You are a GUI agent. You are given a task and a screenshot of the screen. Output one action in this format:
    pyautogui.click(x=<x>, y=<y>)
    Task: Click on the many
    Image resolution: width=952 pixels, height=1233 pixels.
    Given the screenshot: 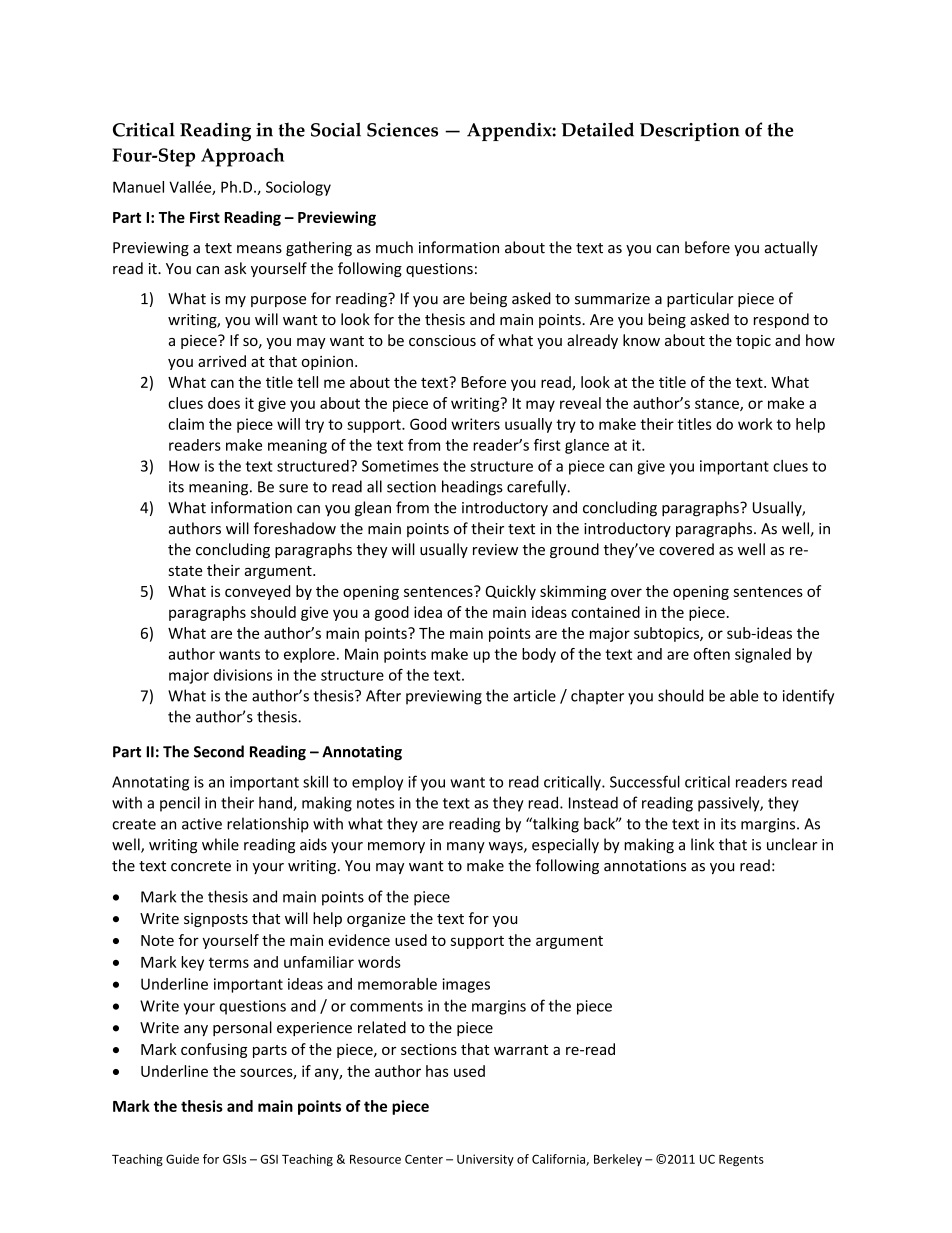 What is the action you would take?
    pyautogui.click(x=466, y=847)
